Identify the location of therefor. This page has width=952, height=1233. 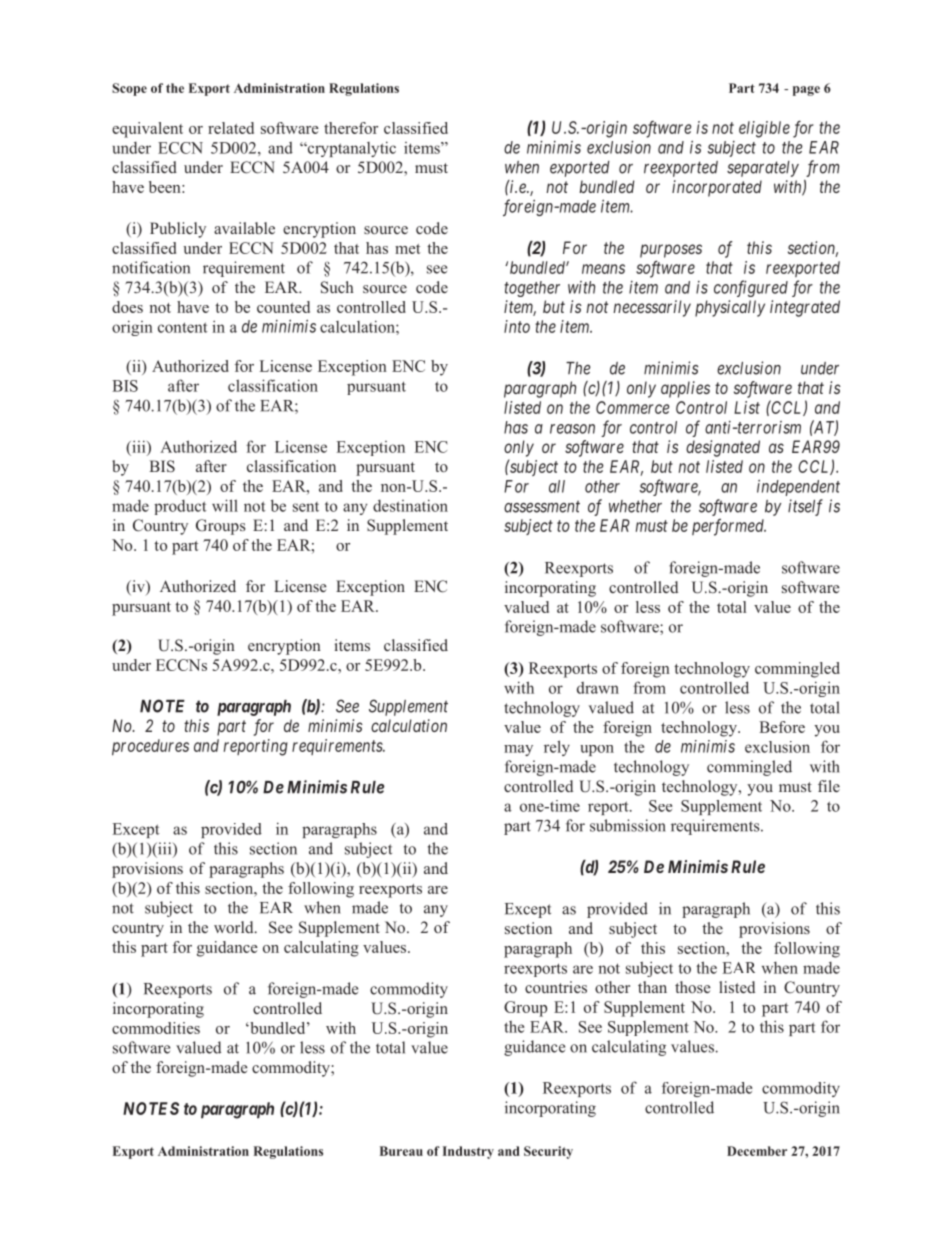
(351, 128).
